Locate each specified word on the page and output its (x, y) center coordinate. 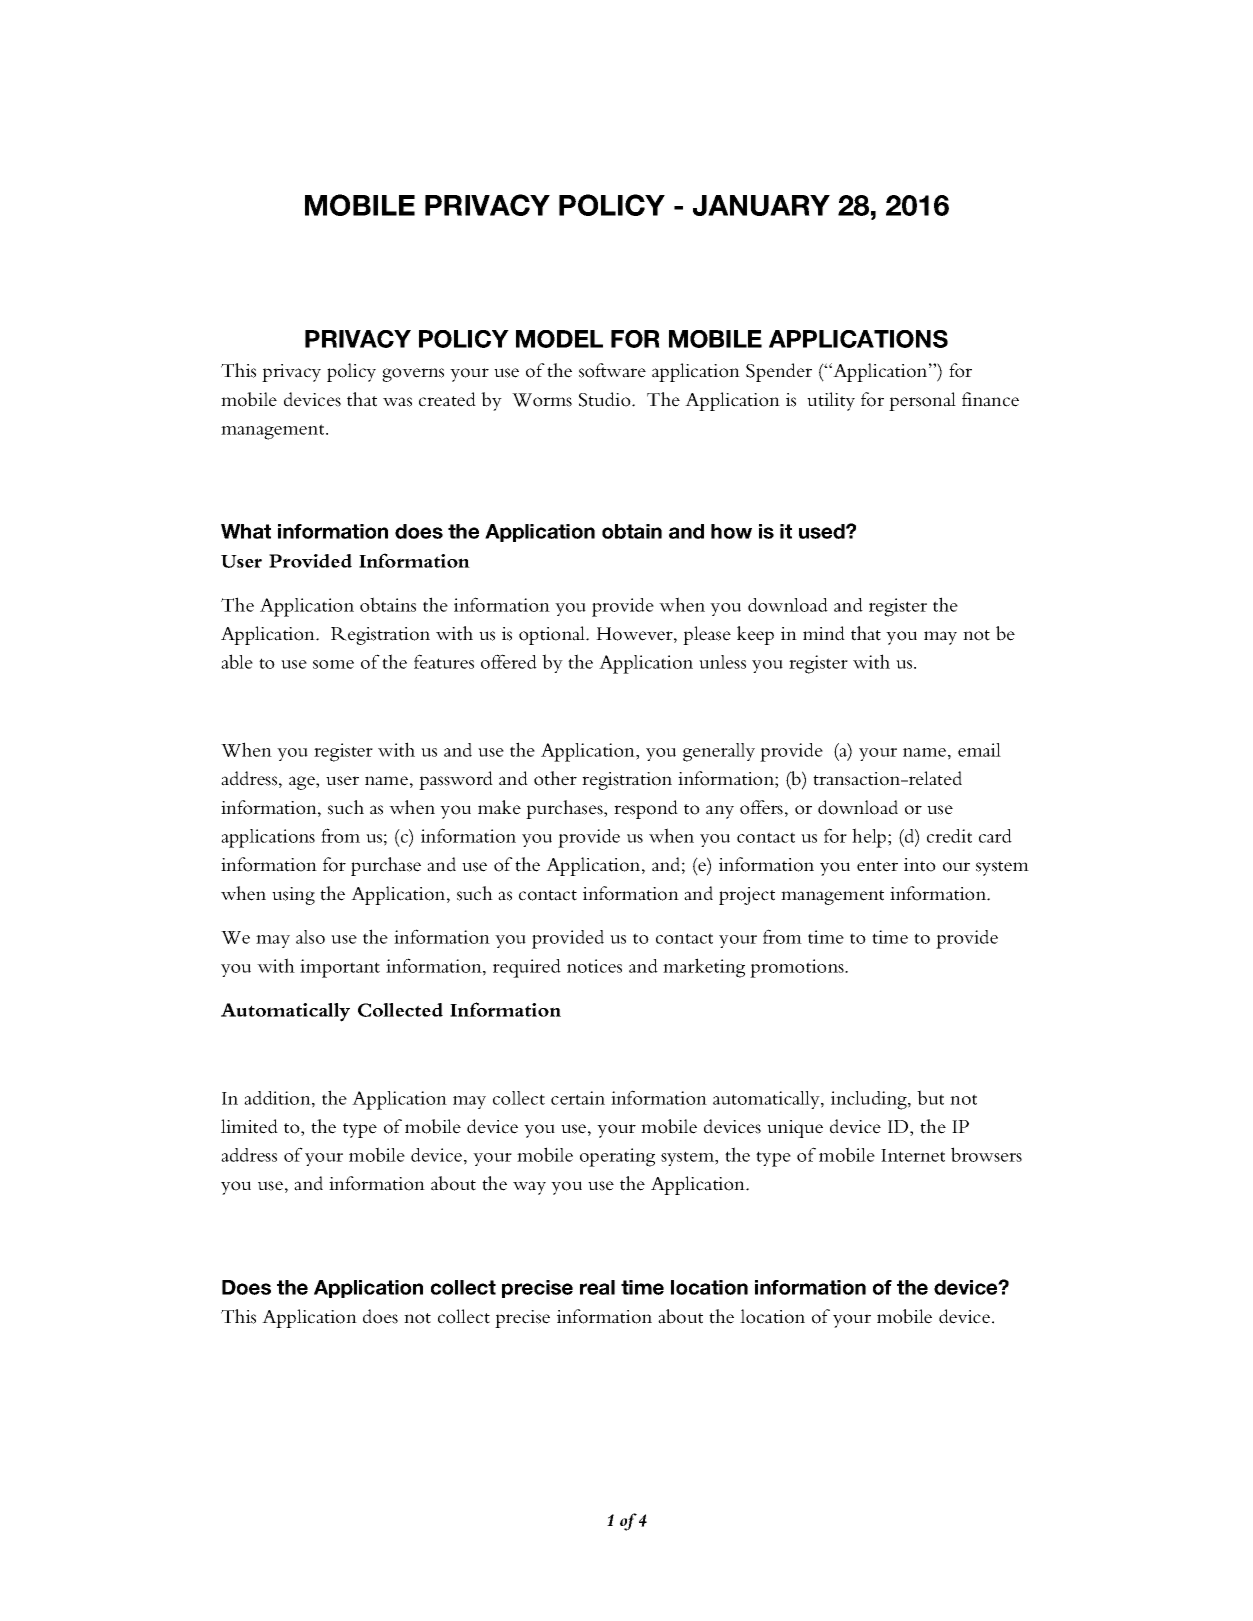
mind (824, 633)
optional (553, 635)
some (333, 664)
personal (922, 401)
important (340, 968)
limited (249, 1126)
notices (594, 966)
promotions (798, 968)
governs (413, 375)
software (612, 370)
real (597, 1287)
